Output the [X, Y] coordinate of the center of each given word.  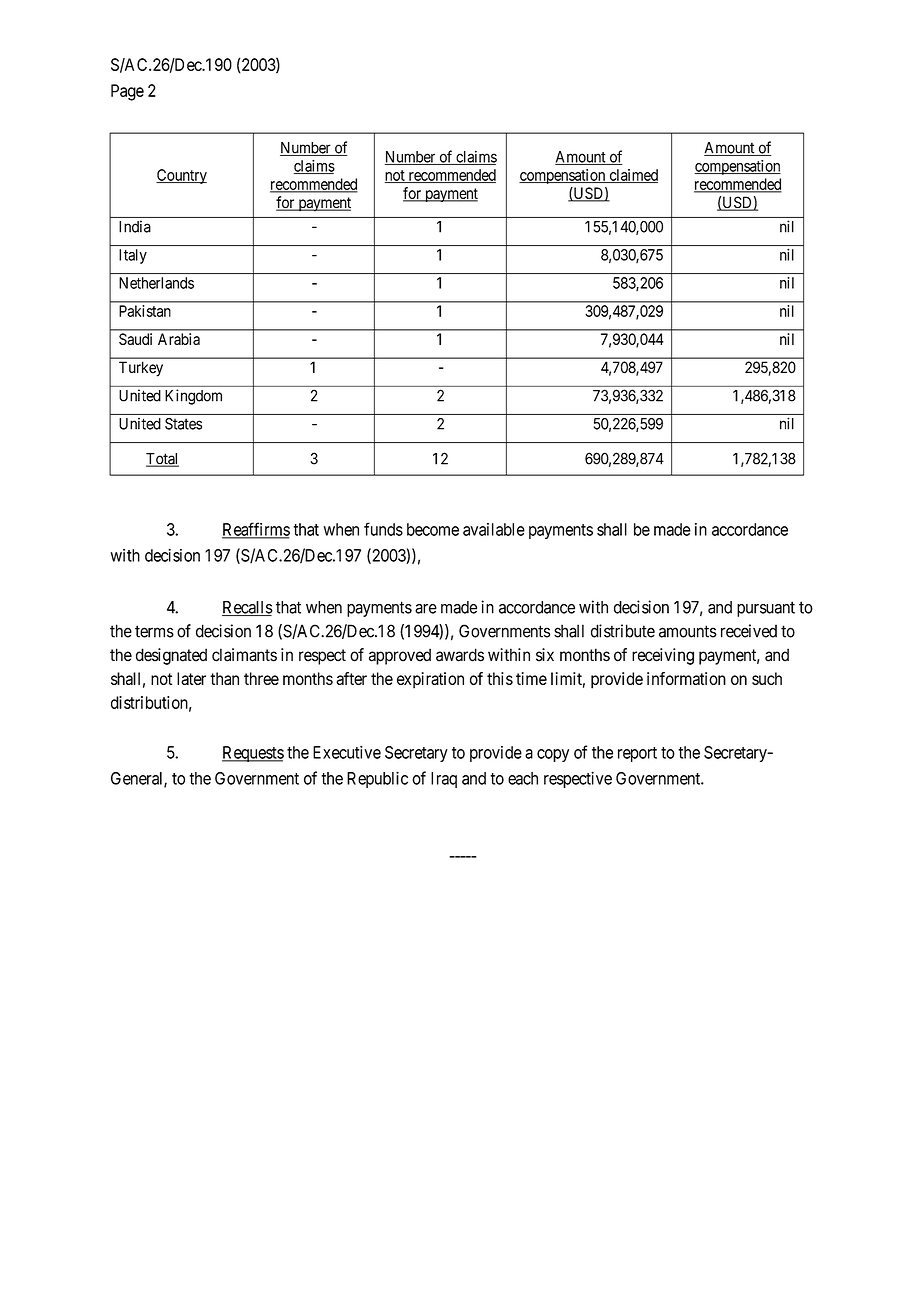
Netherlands [156, 283]
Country [181, 176]
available [494, 529]
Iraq [444, 780]
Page [127, 92]
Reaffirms [256, 530]
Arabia [179, 339]
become [433, 529]
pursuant [766, 609]
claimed [632, 176]
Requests [253, 754]
